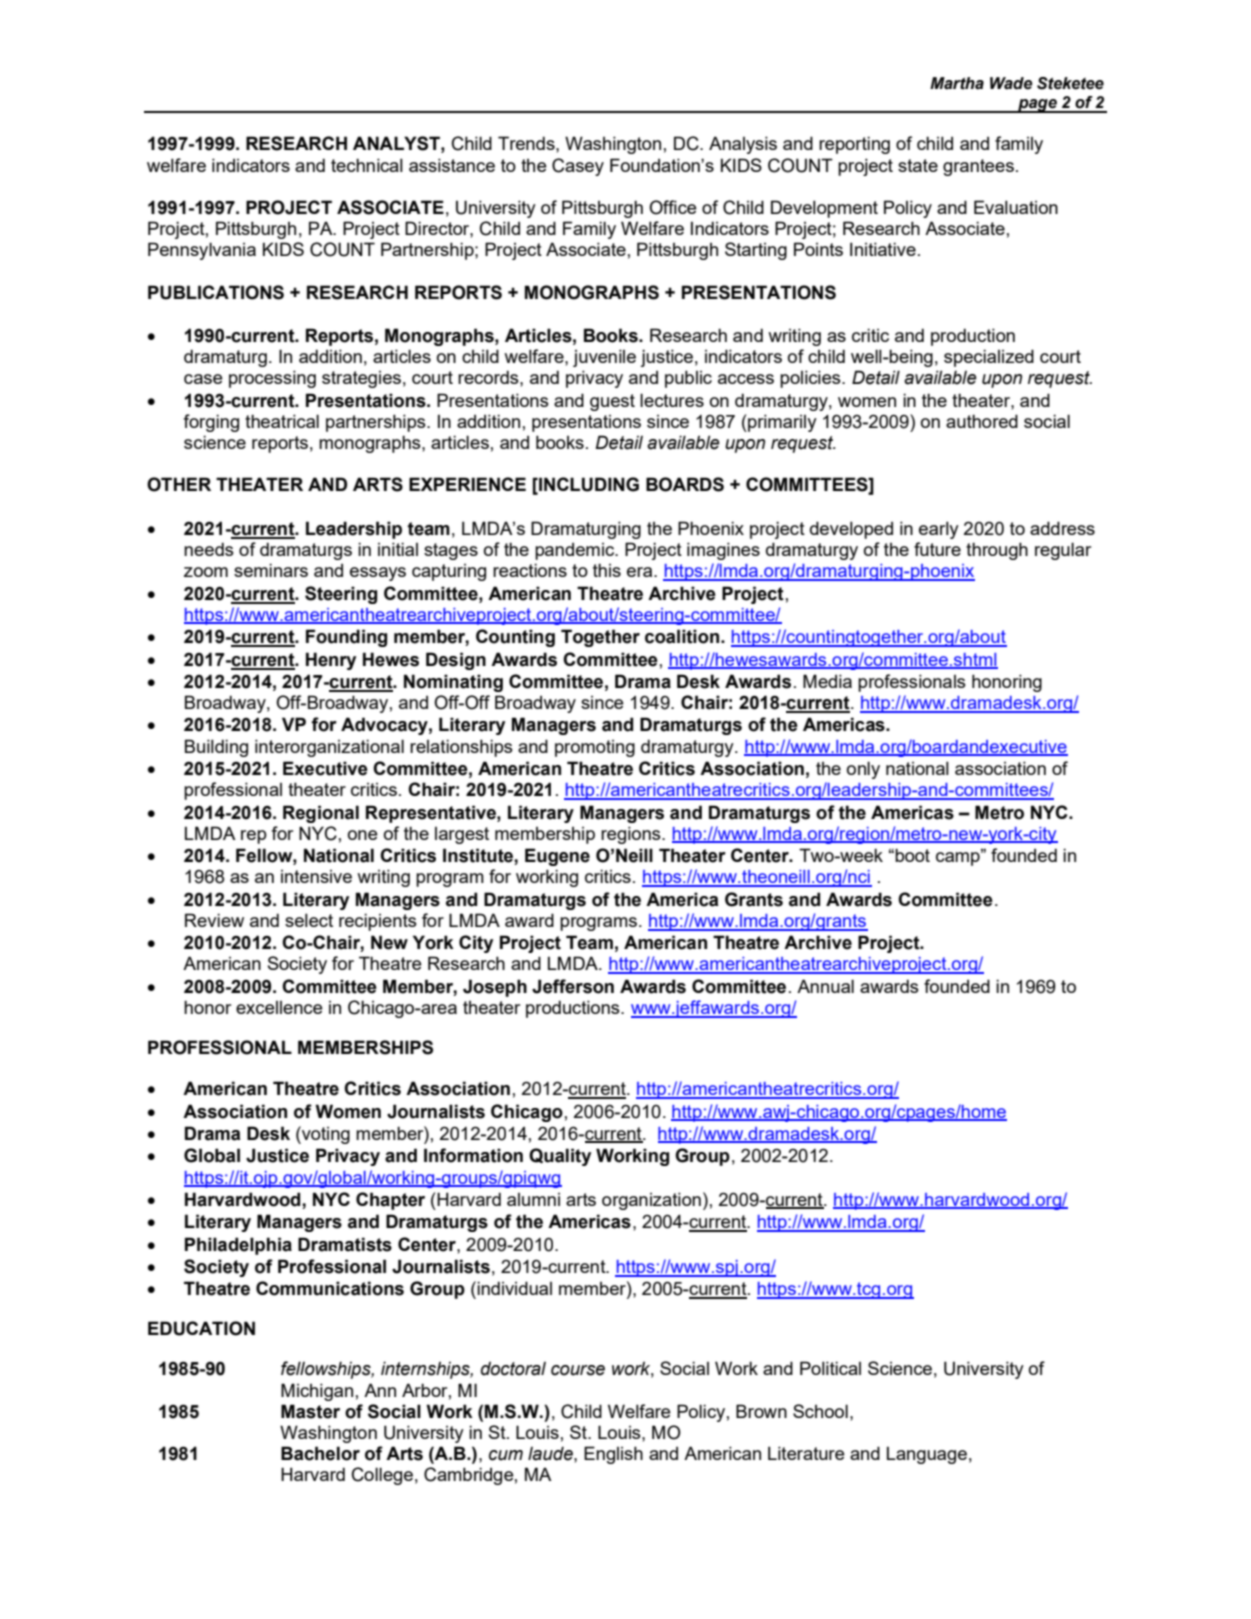 The image size is (1251, 1619). What do you see at coordinates (830, 1368) in the page?
I see `Political` at bounding box center [830, 1368].
